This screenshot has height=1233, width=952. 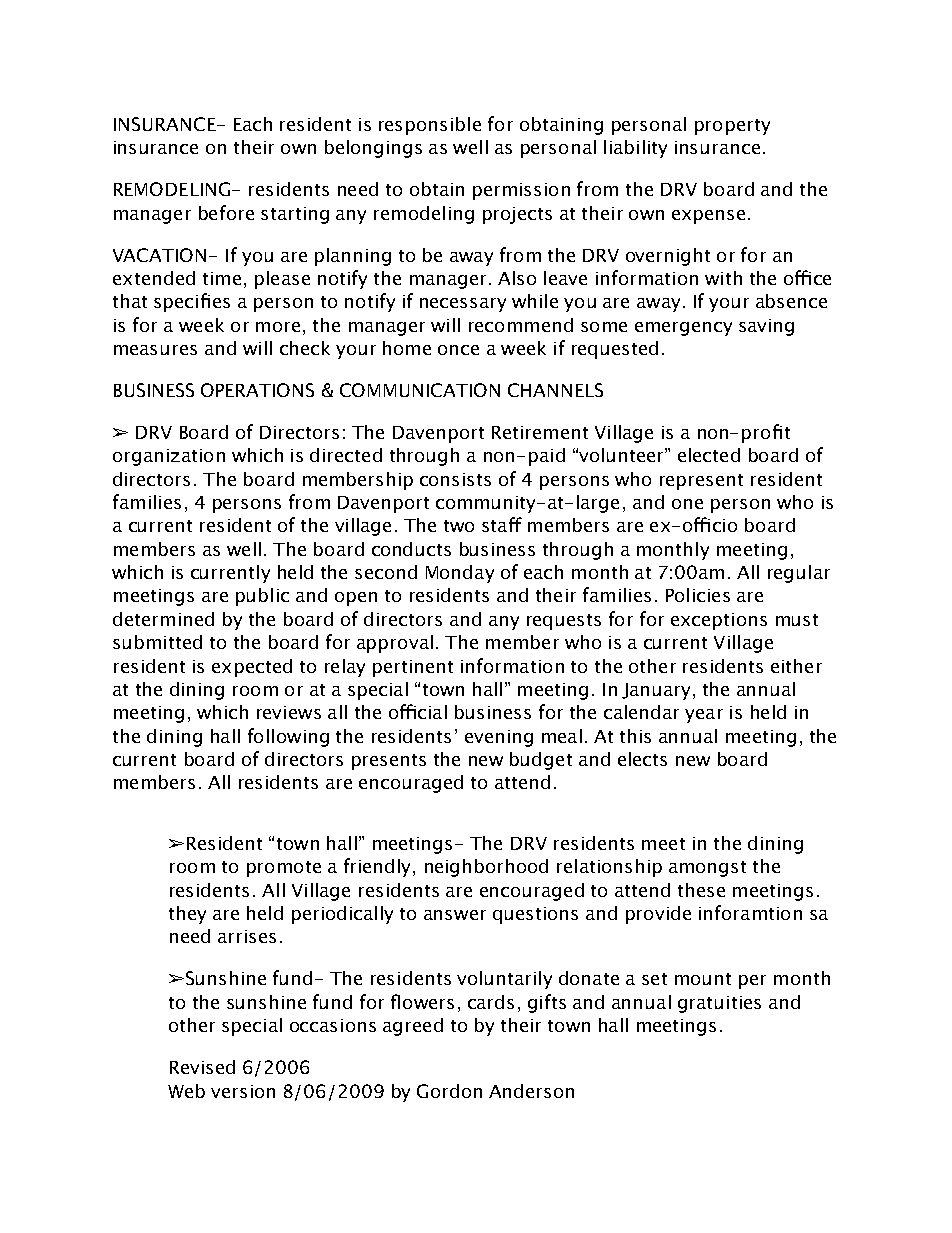 I want to click on neighborhood, so click(x=486, y=868).
